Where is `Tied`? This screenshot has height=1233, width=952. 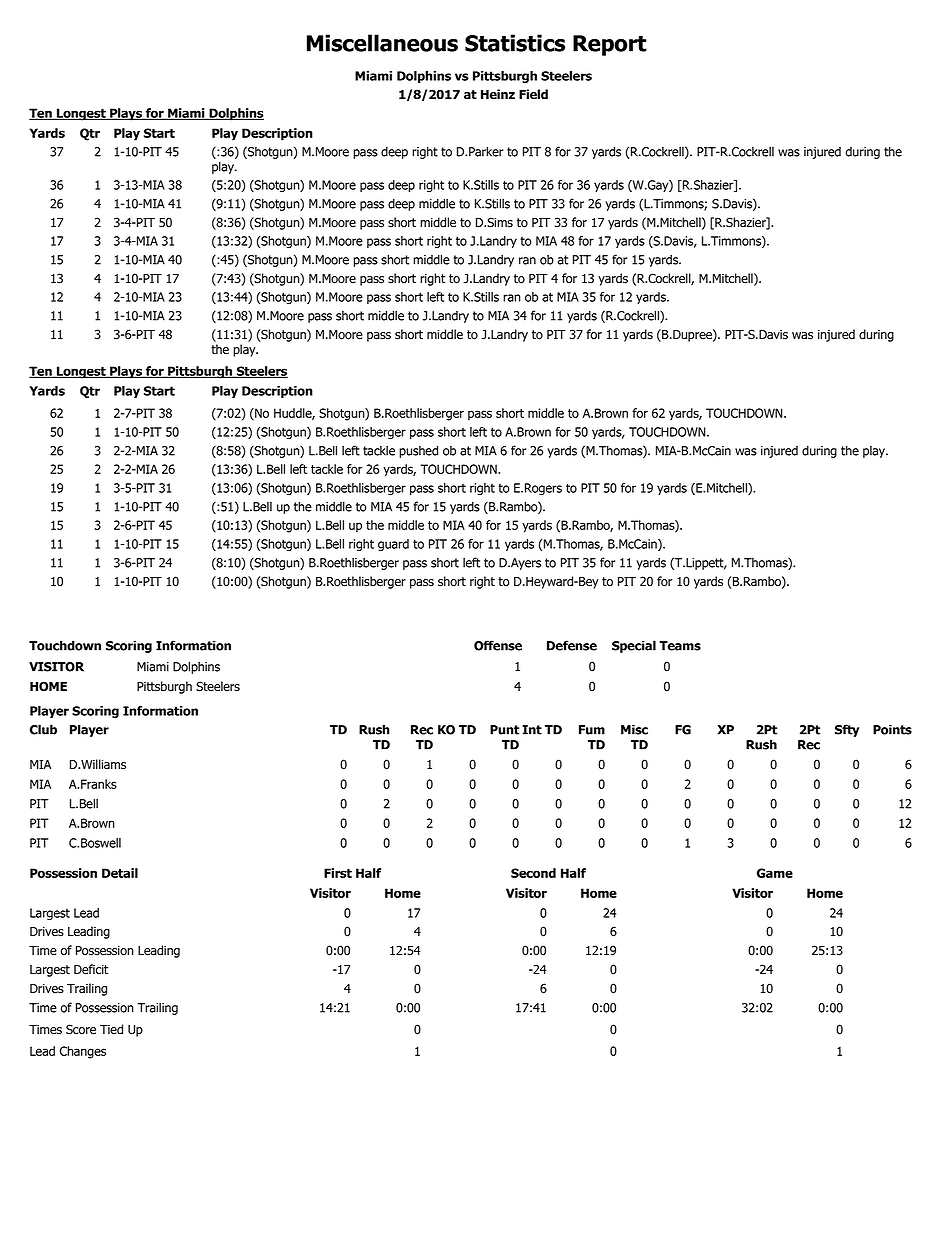 Tied is located at coordinates (111, 1029).
